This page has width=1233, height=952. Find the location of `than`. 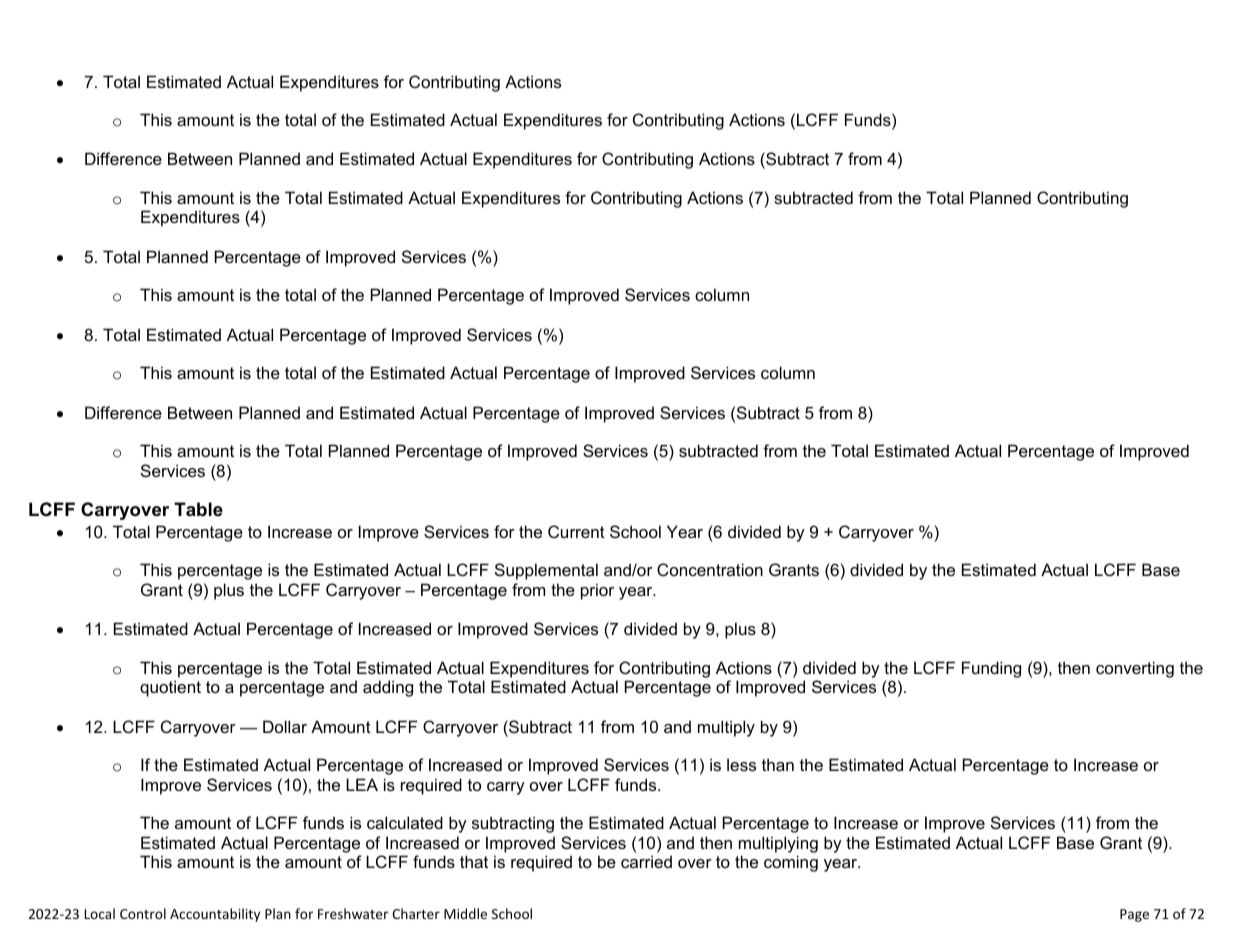

than is located at coordinates (778, 764).
